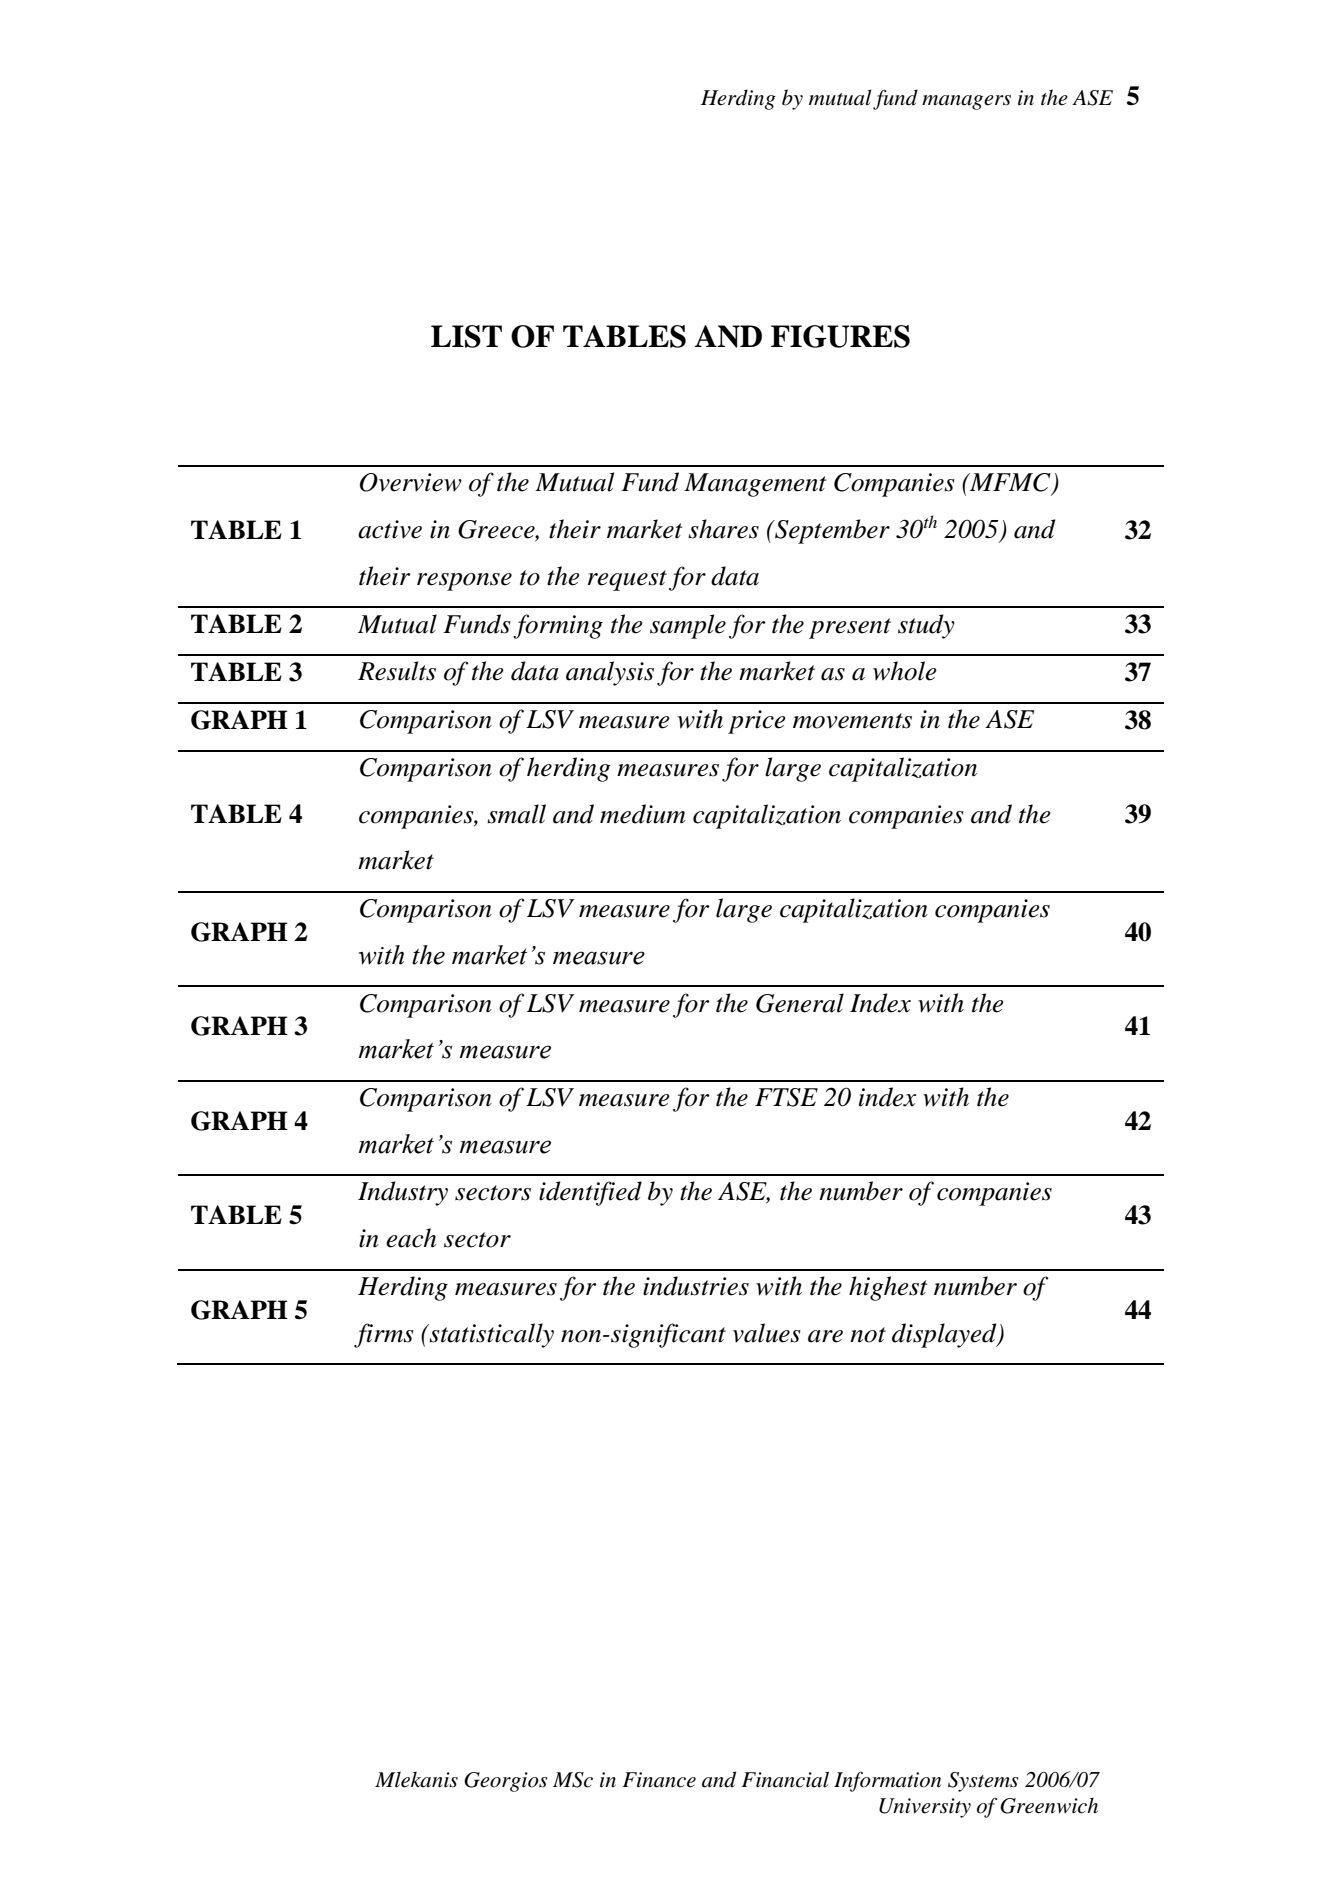 This document has height=1898, width=1342. I want to click on Overview, so click(411, 482).
